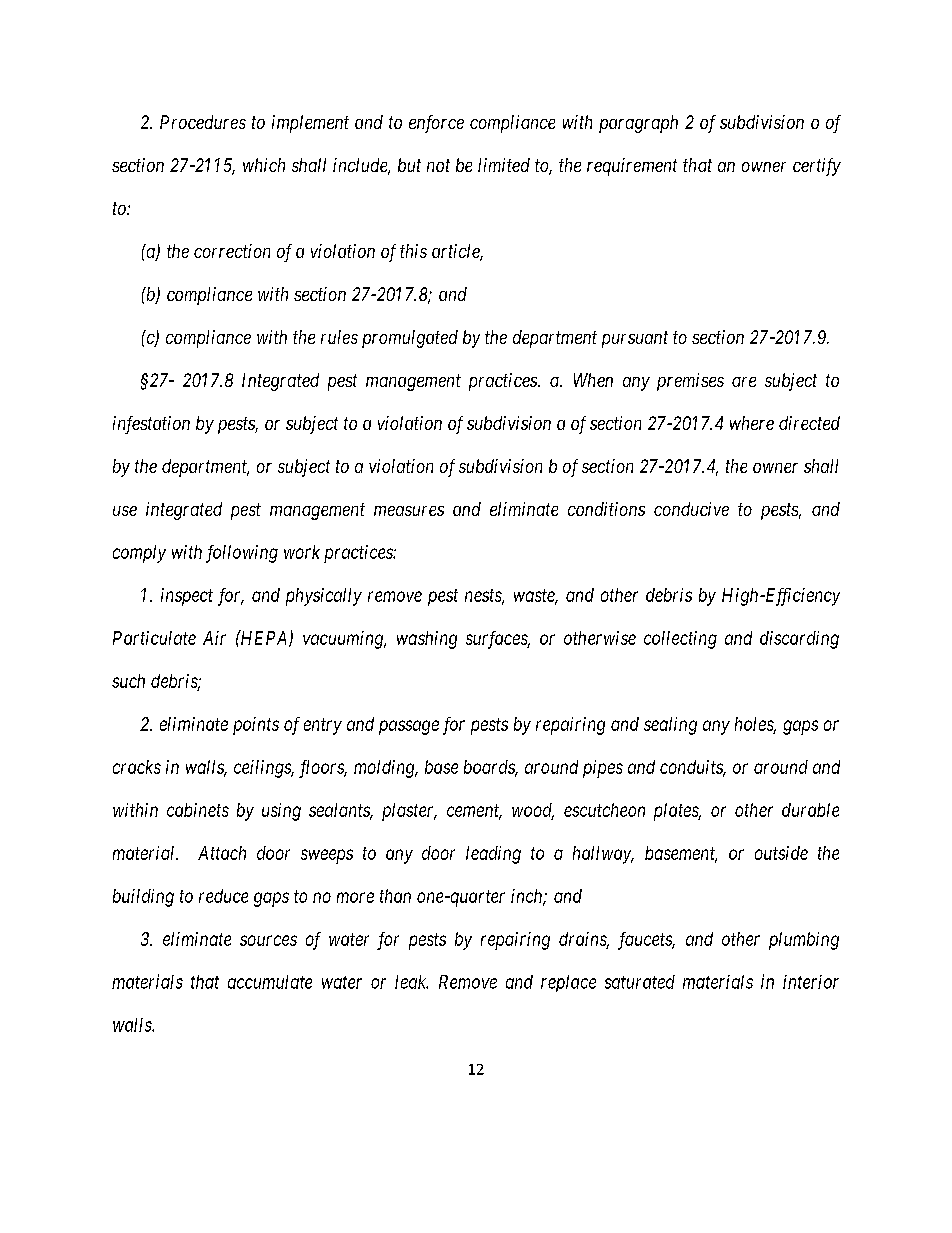 This page has height=1233, width=952. What do you see at coordinates (409, 511) in the page?
I see `measures` at bounding box center [409, 511].
